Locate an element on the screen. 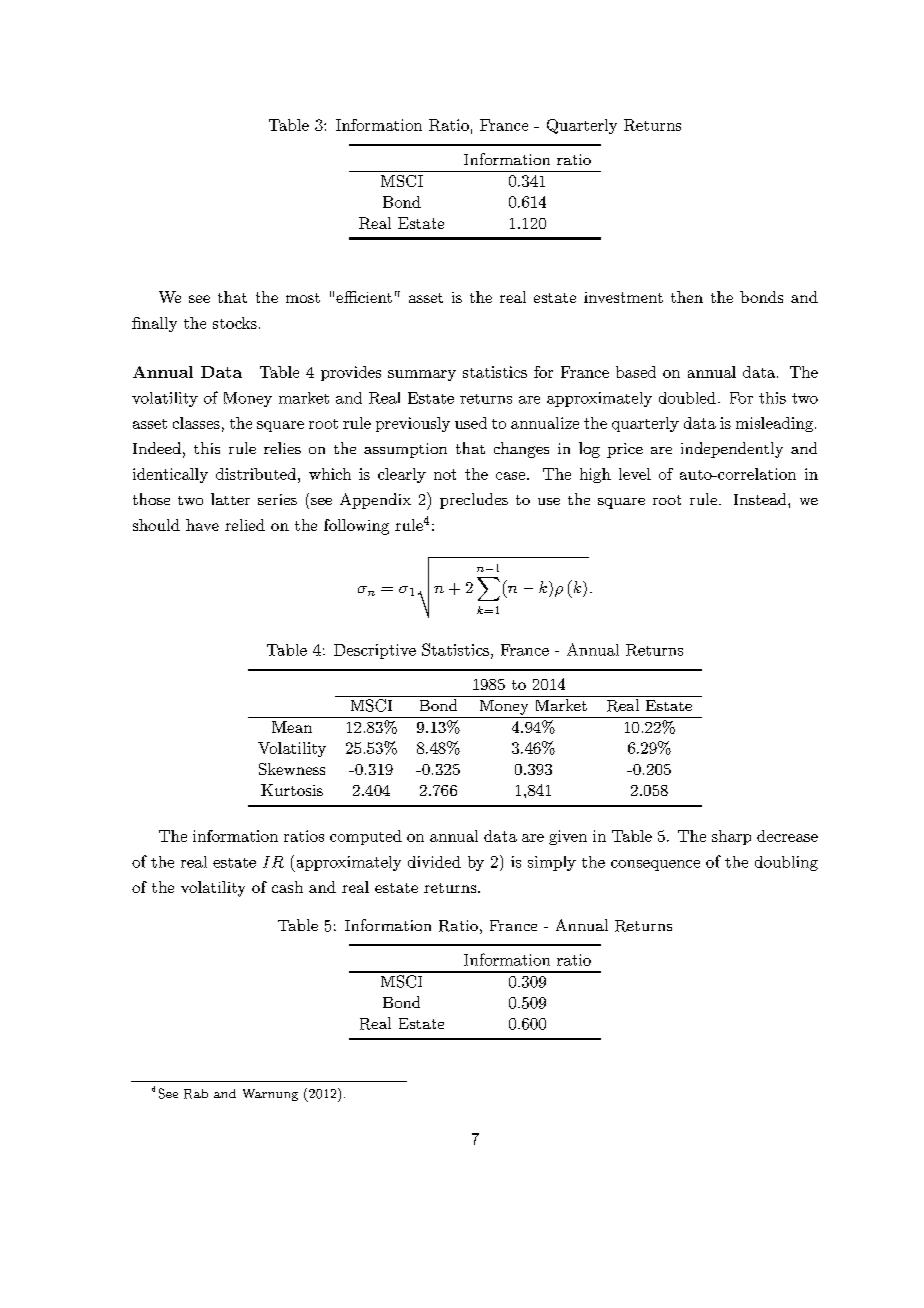  divided is located at coordinates (434, 862).
